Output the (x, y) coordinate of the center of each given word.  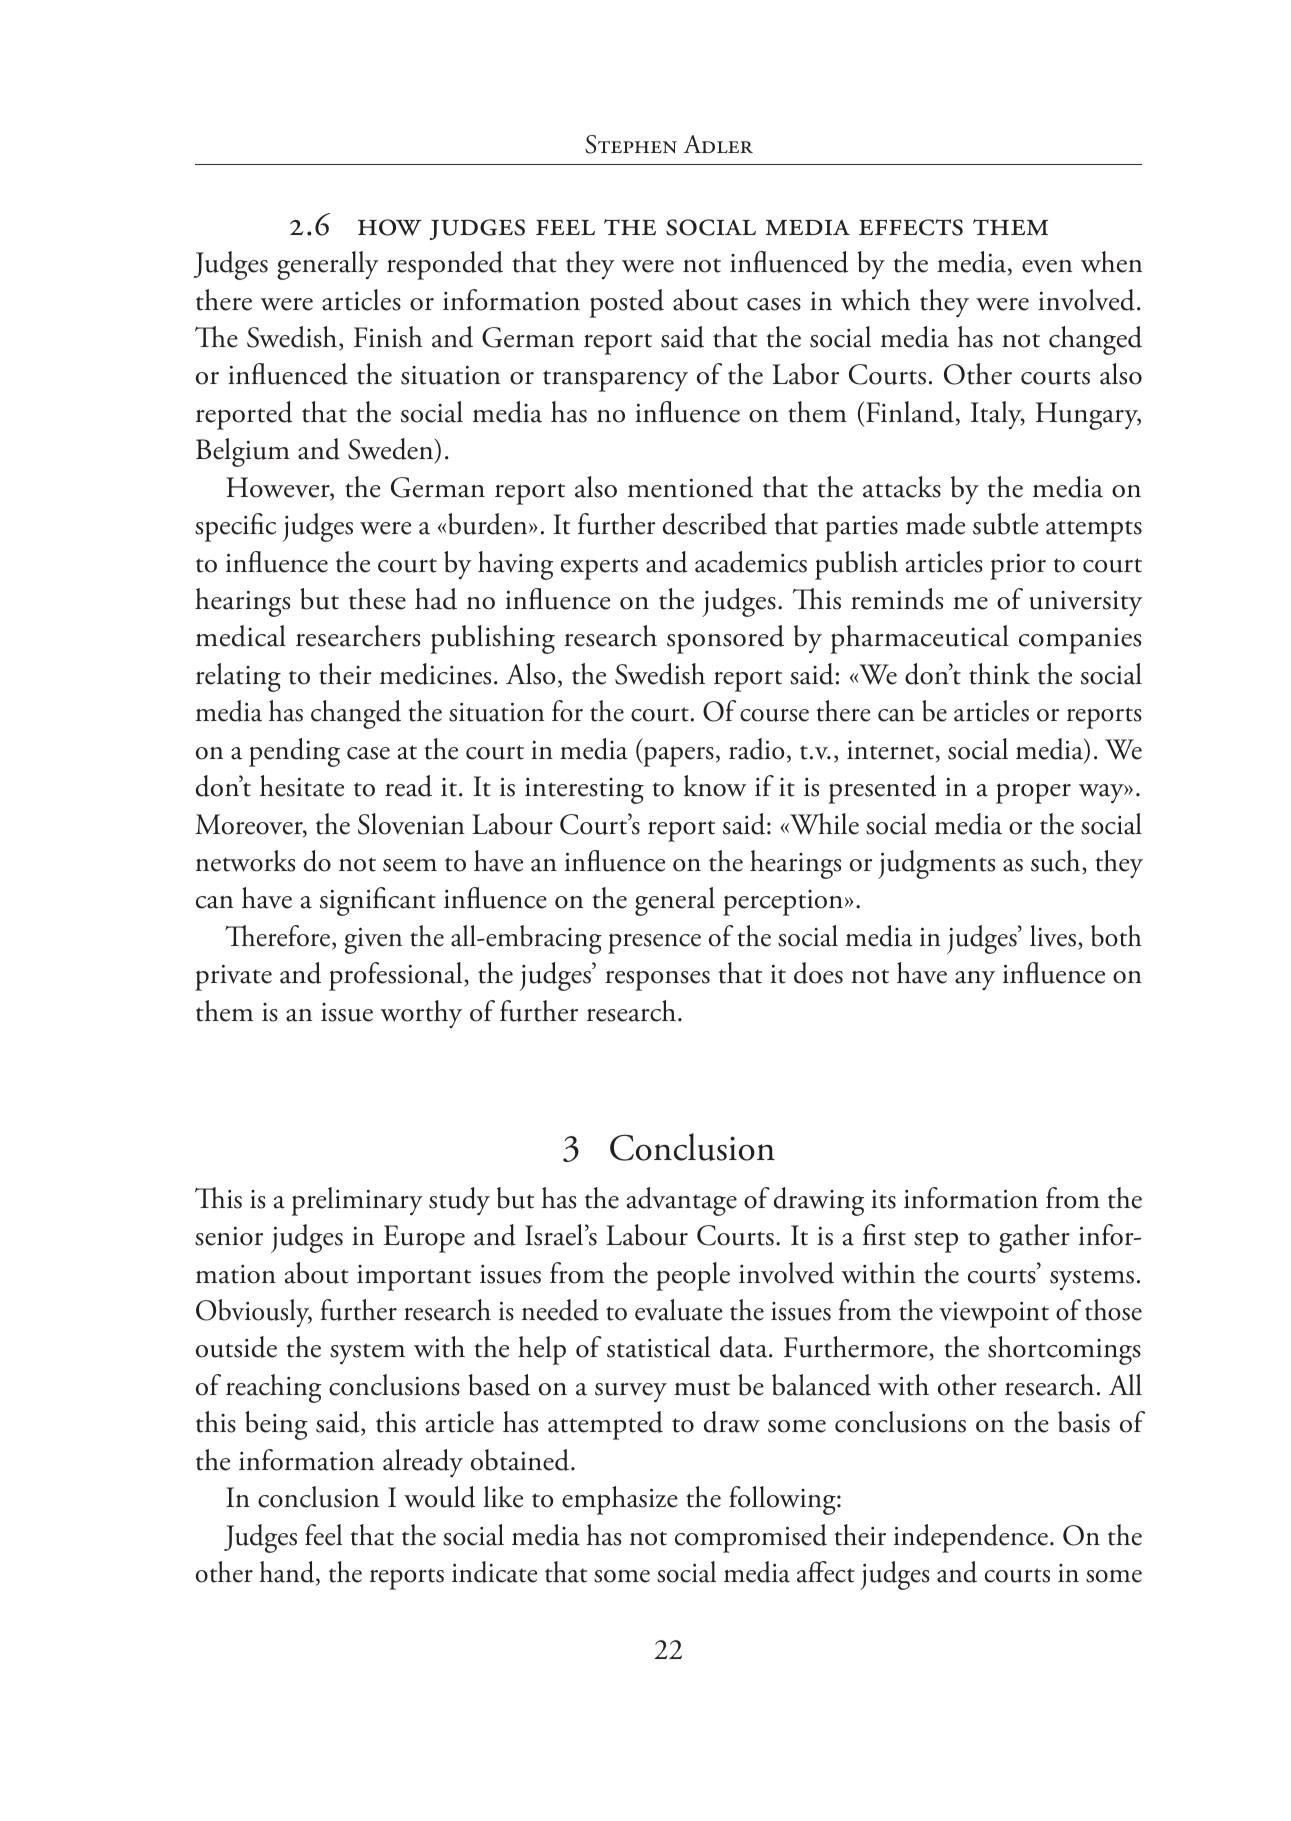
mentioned (690, 487)
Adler (718, 144)
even (1047, 266)
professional (397, 976)
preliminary (357, 1201)
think (999, 674)
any (975, 980)
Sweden (392, 450)
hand (288, 1573)
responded (445, 265)
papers (677, 756)
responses (657, 980)
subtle (1005, 524)
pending (294, 752)
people (693, 1276)
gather (1034, 1238)
